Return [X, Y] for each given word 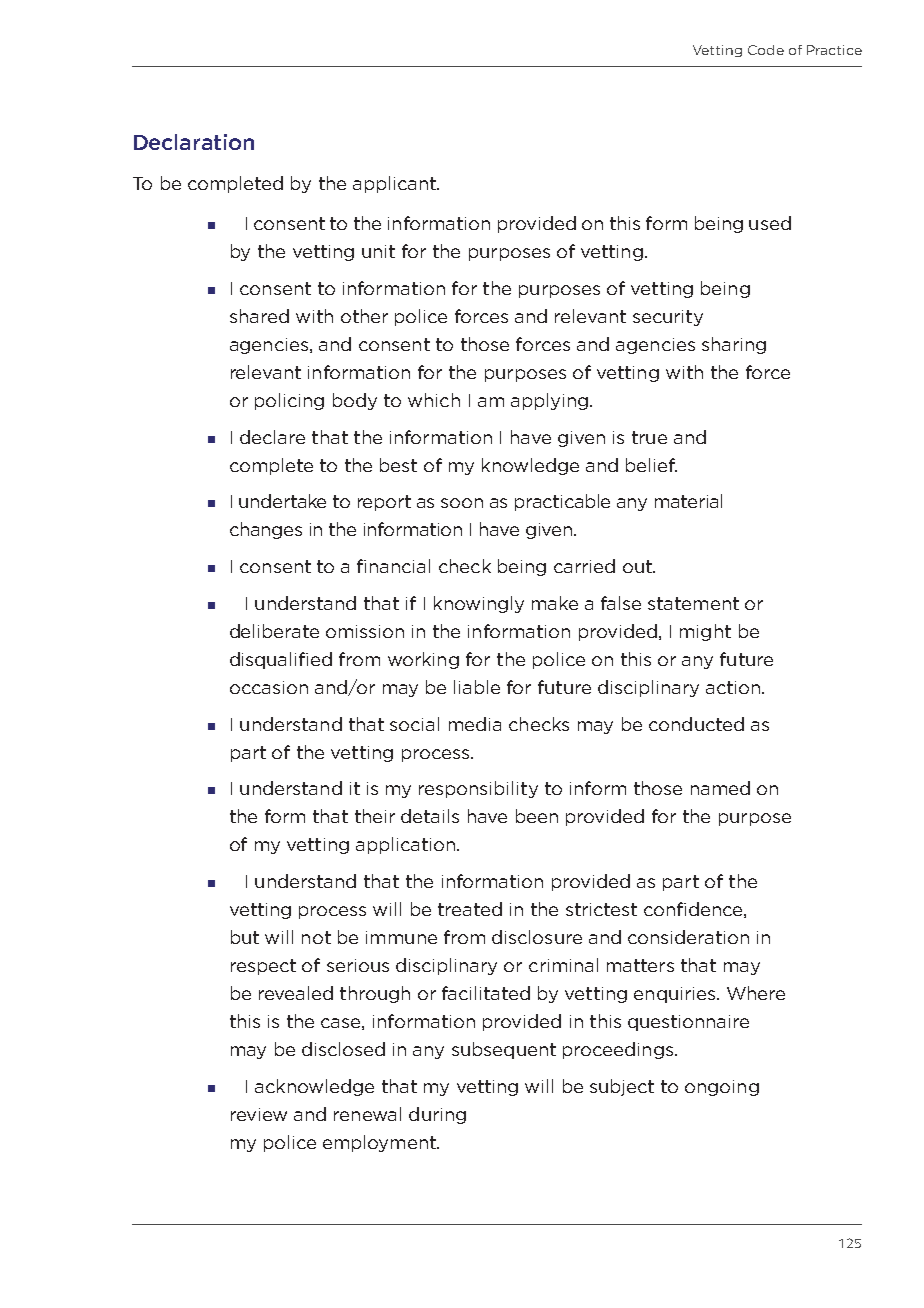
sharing [734, 345]
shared [259, 316]
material [688, 501]
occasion [269, 687]
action [734, 687]
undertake [282, 501]
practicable [562, 502]
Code [766, 50]
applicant [395, 184]
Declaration [194, 142]
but [245, 937]
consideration [688, 937]
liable [477, 687]
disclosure [537, 937]
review [259, 1114]
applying [549, 401]
